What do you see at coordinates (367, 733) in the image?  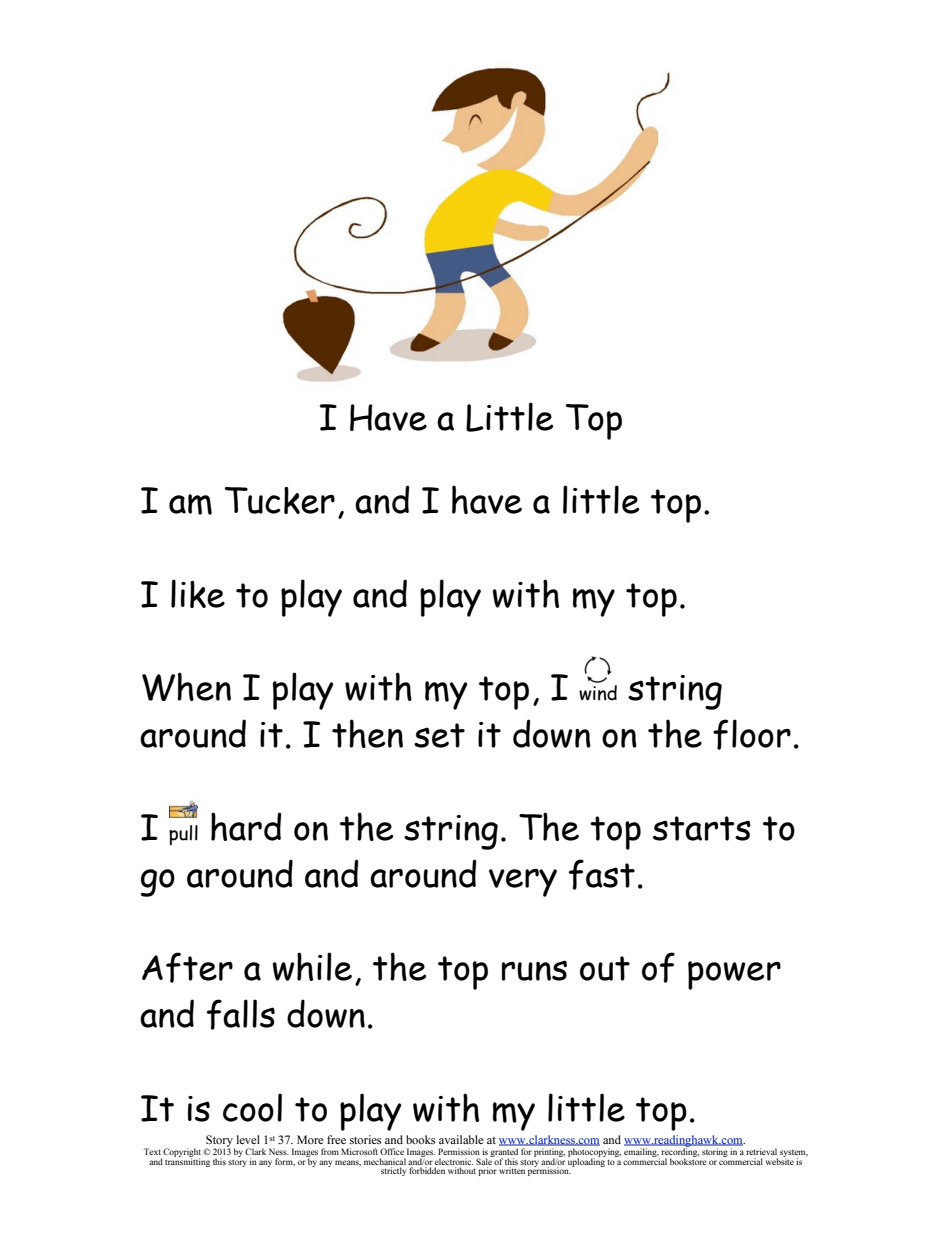 I see `then` at bounding box center [367, 733].
